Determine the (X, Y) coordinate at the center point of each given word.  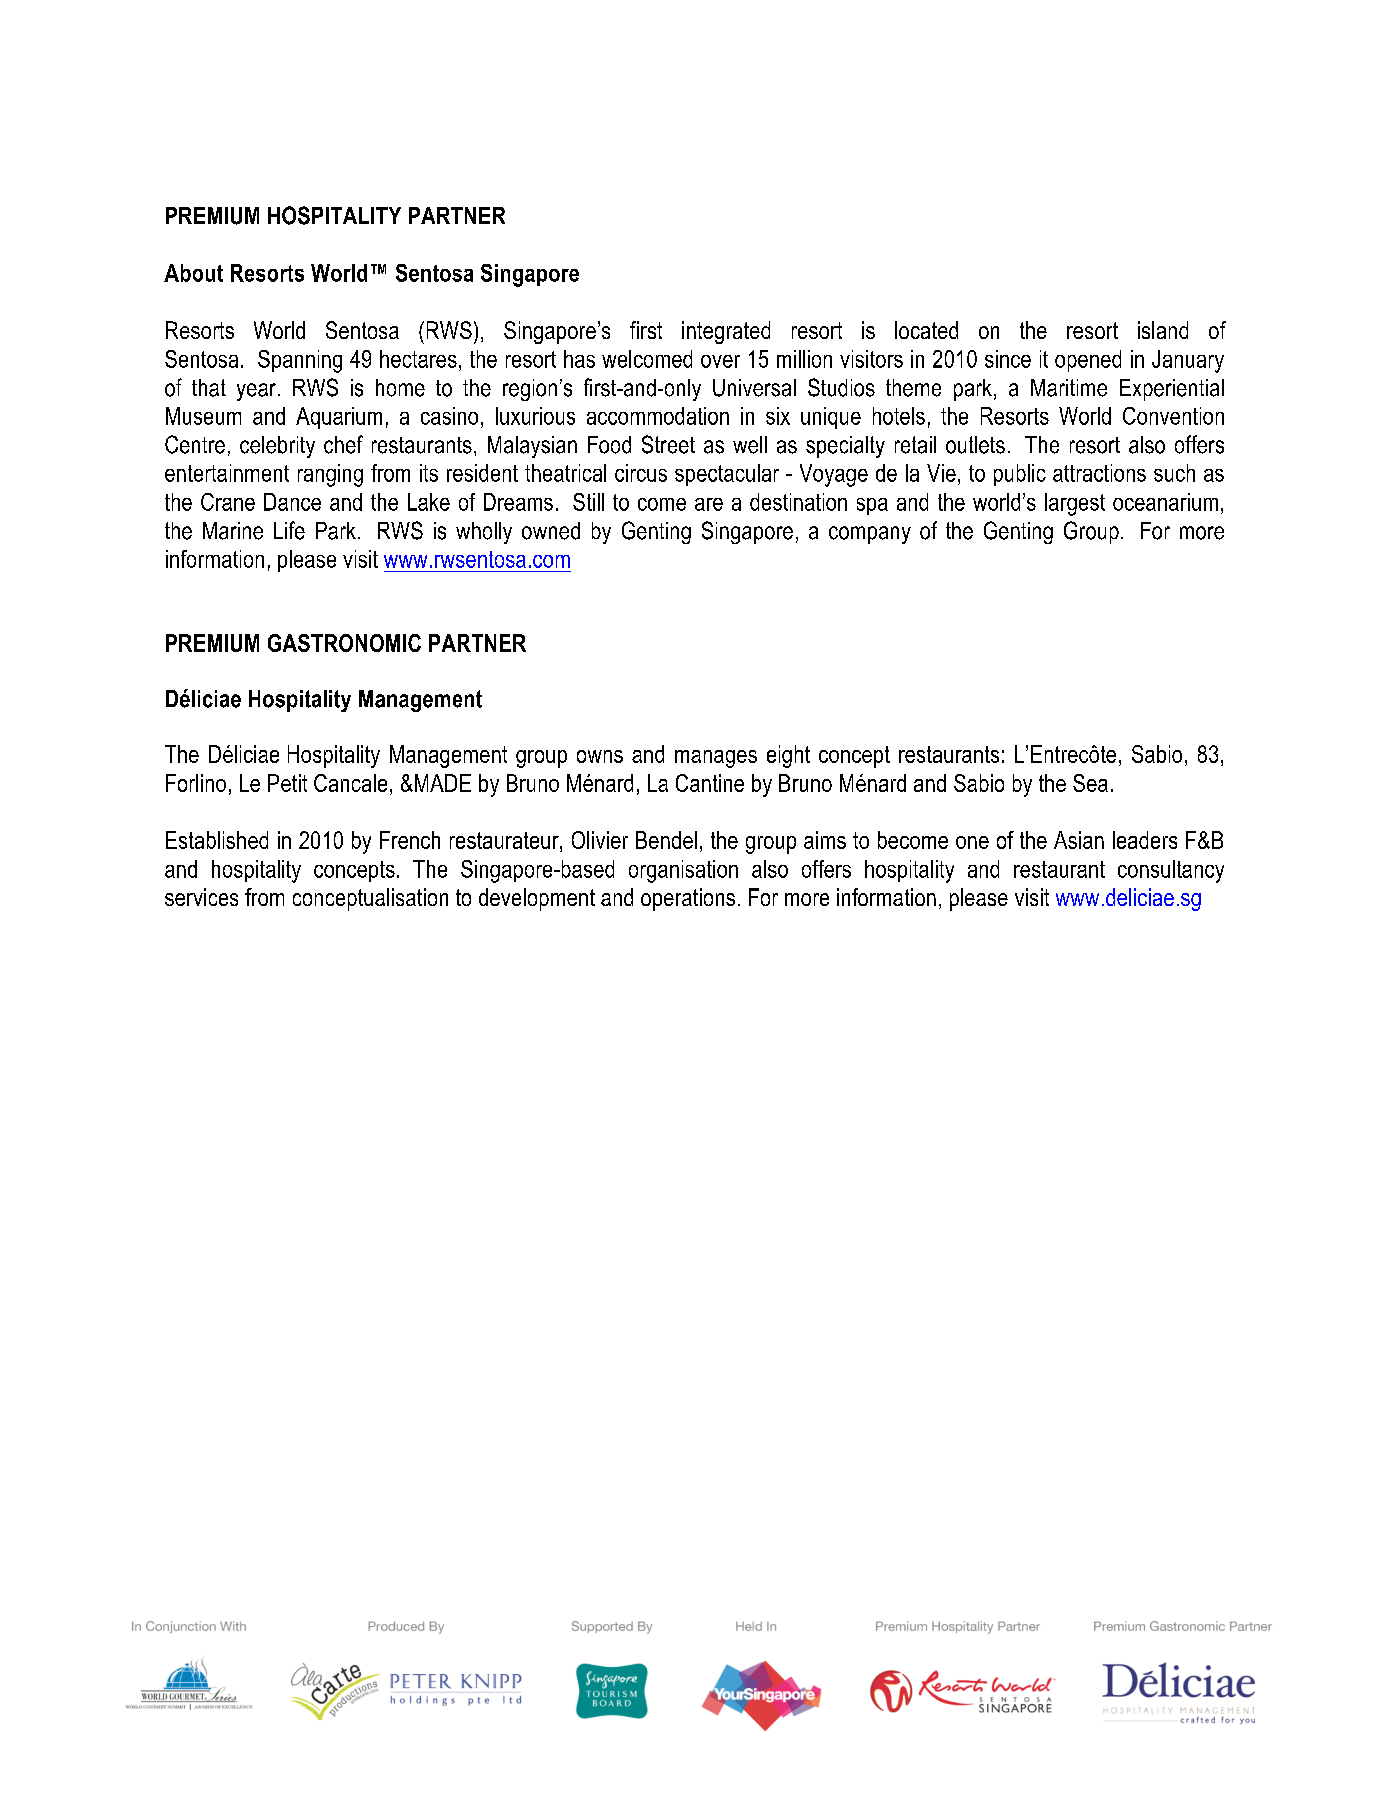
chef (343, 444)
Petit (287, 783)
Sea (1090, 783)
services (201, 897)
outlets (975, 445)
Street (668, 444)
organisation (683, 871)
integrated (726, 332)
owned (551, 531)
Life (289, 530)
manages (716, 759)
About (193, 273)
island (1163, 330)
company (870, 535)
